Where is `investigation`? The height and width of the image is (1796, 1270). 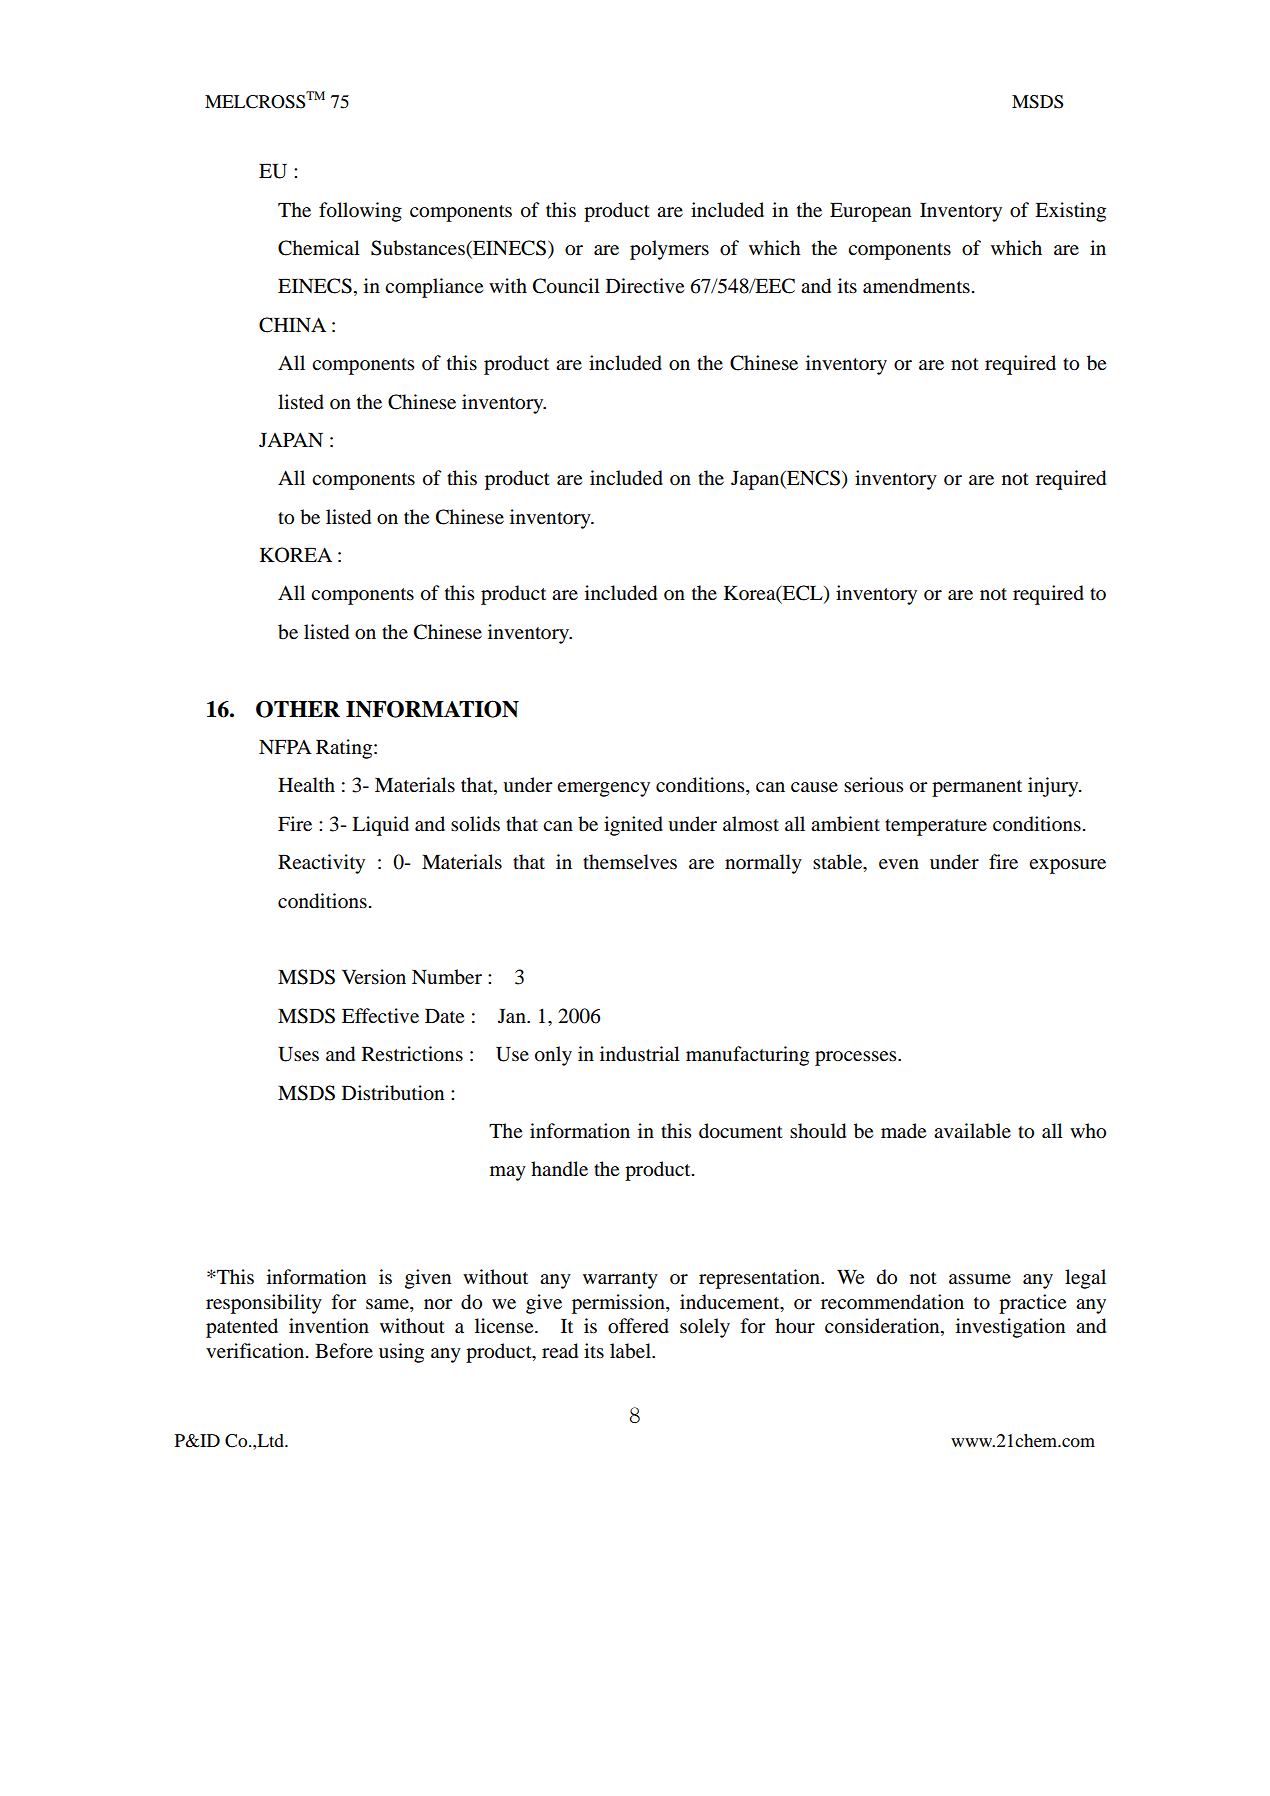
investigation is located at coordinates (1010, 1328).
